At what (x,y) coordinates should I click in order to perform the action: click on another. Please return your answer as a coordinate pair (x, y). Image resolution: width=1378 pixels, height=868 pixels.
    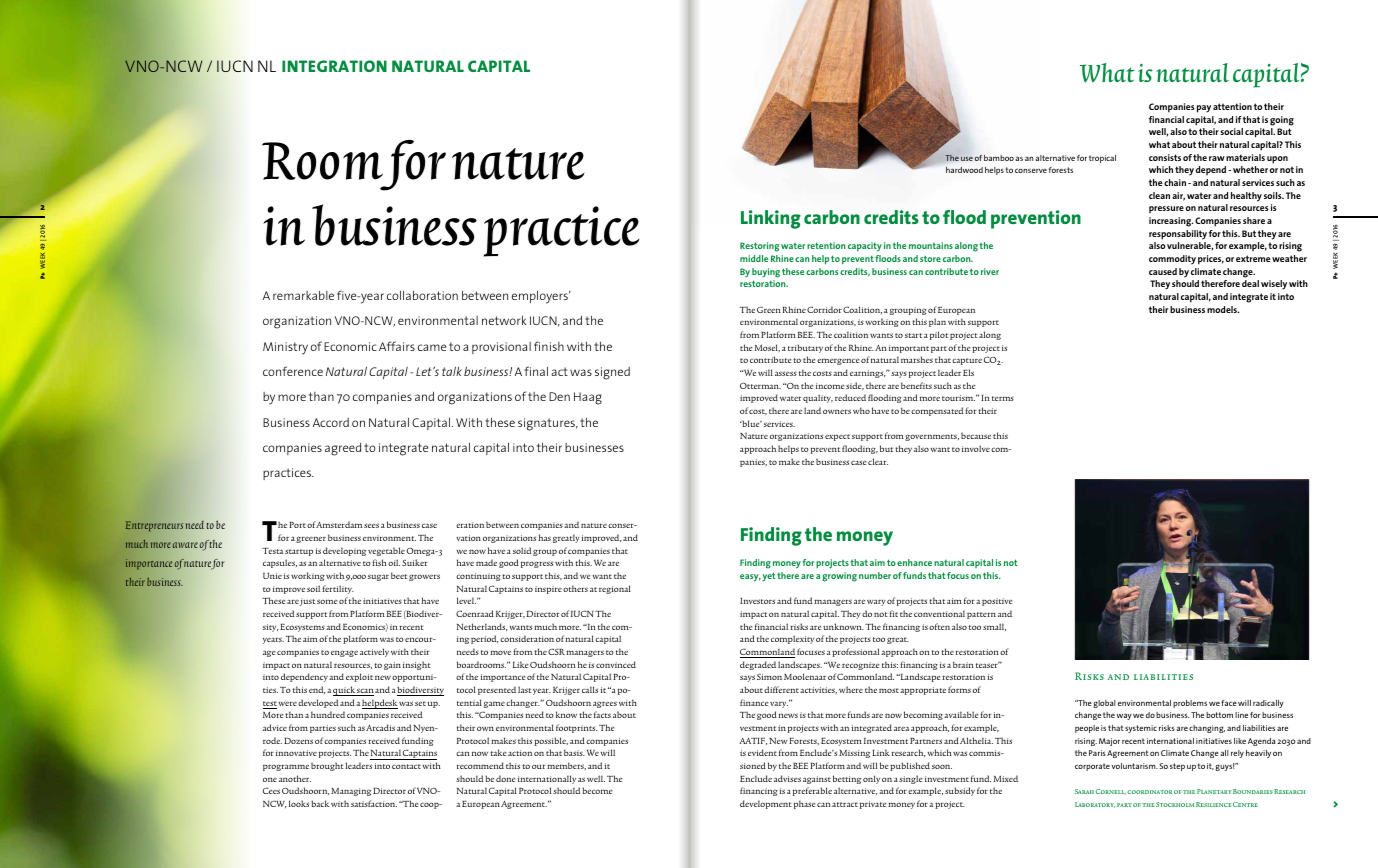
    Looking at the image, I should click on (295, 778).
